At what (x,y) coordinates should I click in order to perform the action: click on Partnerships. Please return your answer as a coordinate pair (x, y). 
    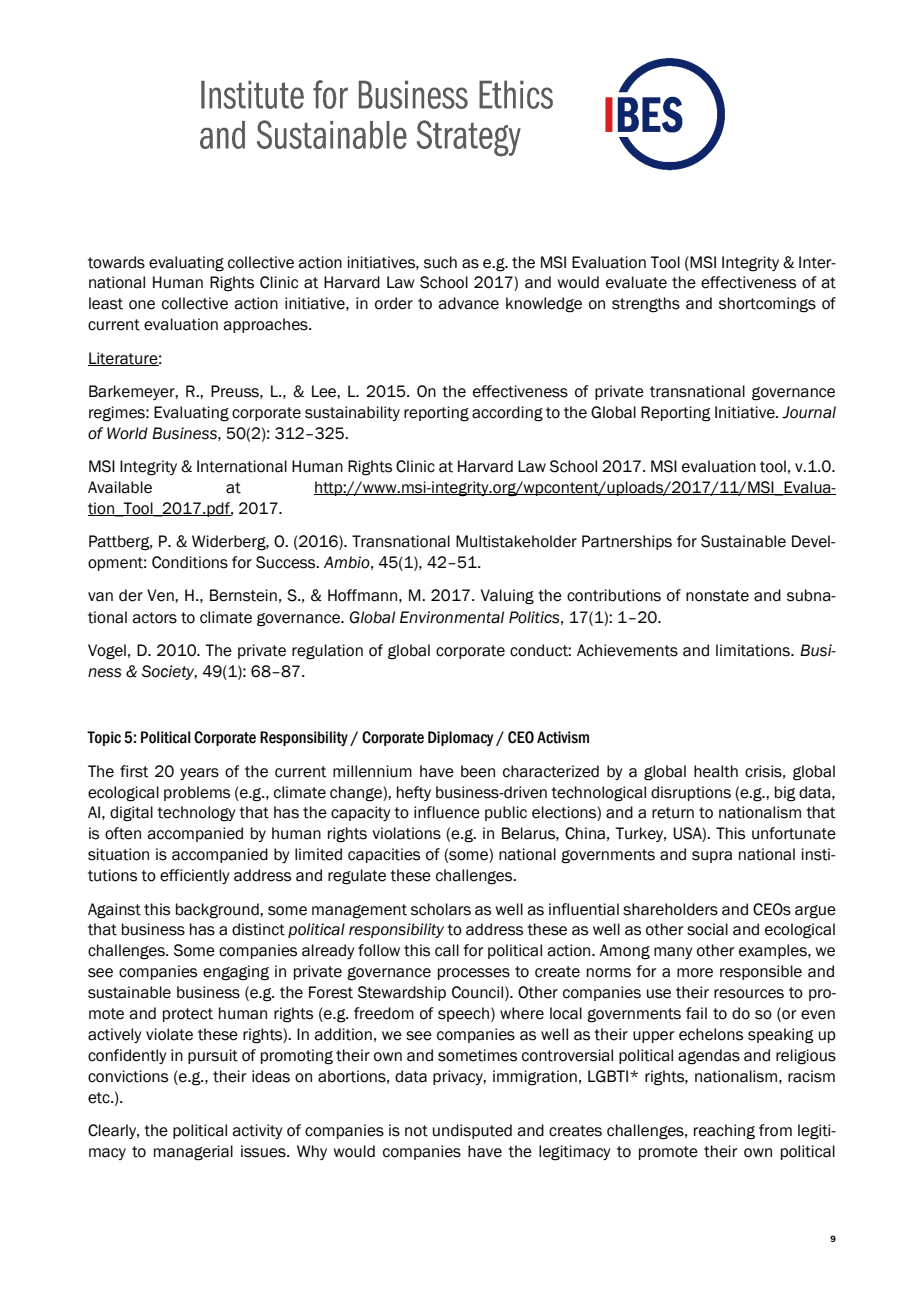
    Looking at the image, I should click on (627, 542).
